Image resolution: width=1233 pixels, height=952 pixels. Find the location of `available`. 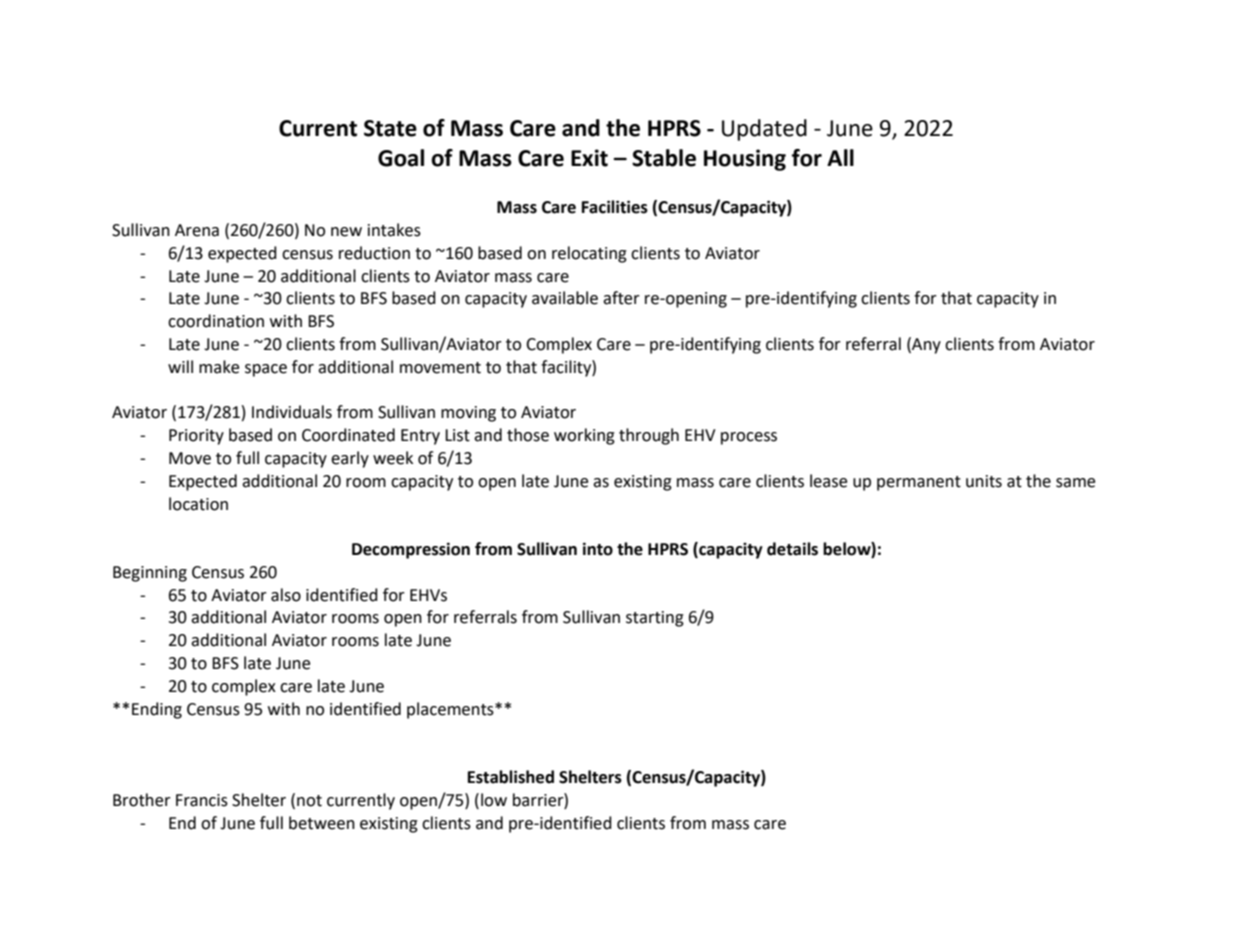

available is located at coordinates (565, 298).
